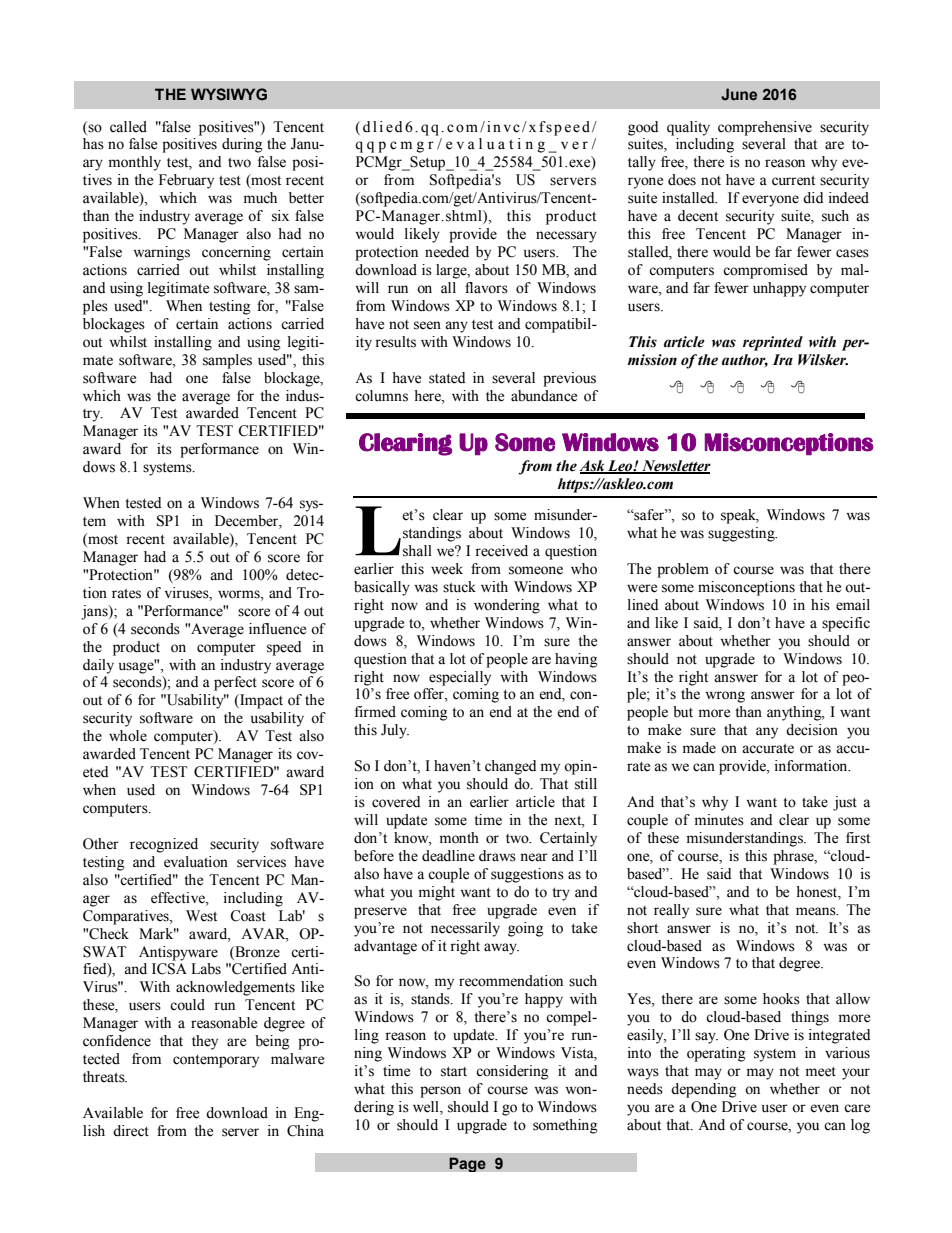  What do you see at coordinates (128, 127) in the page?
I see `called` at bounding box center [128, 127].
